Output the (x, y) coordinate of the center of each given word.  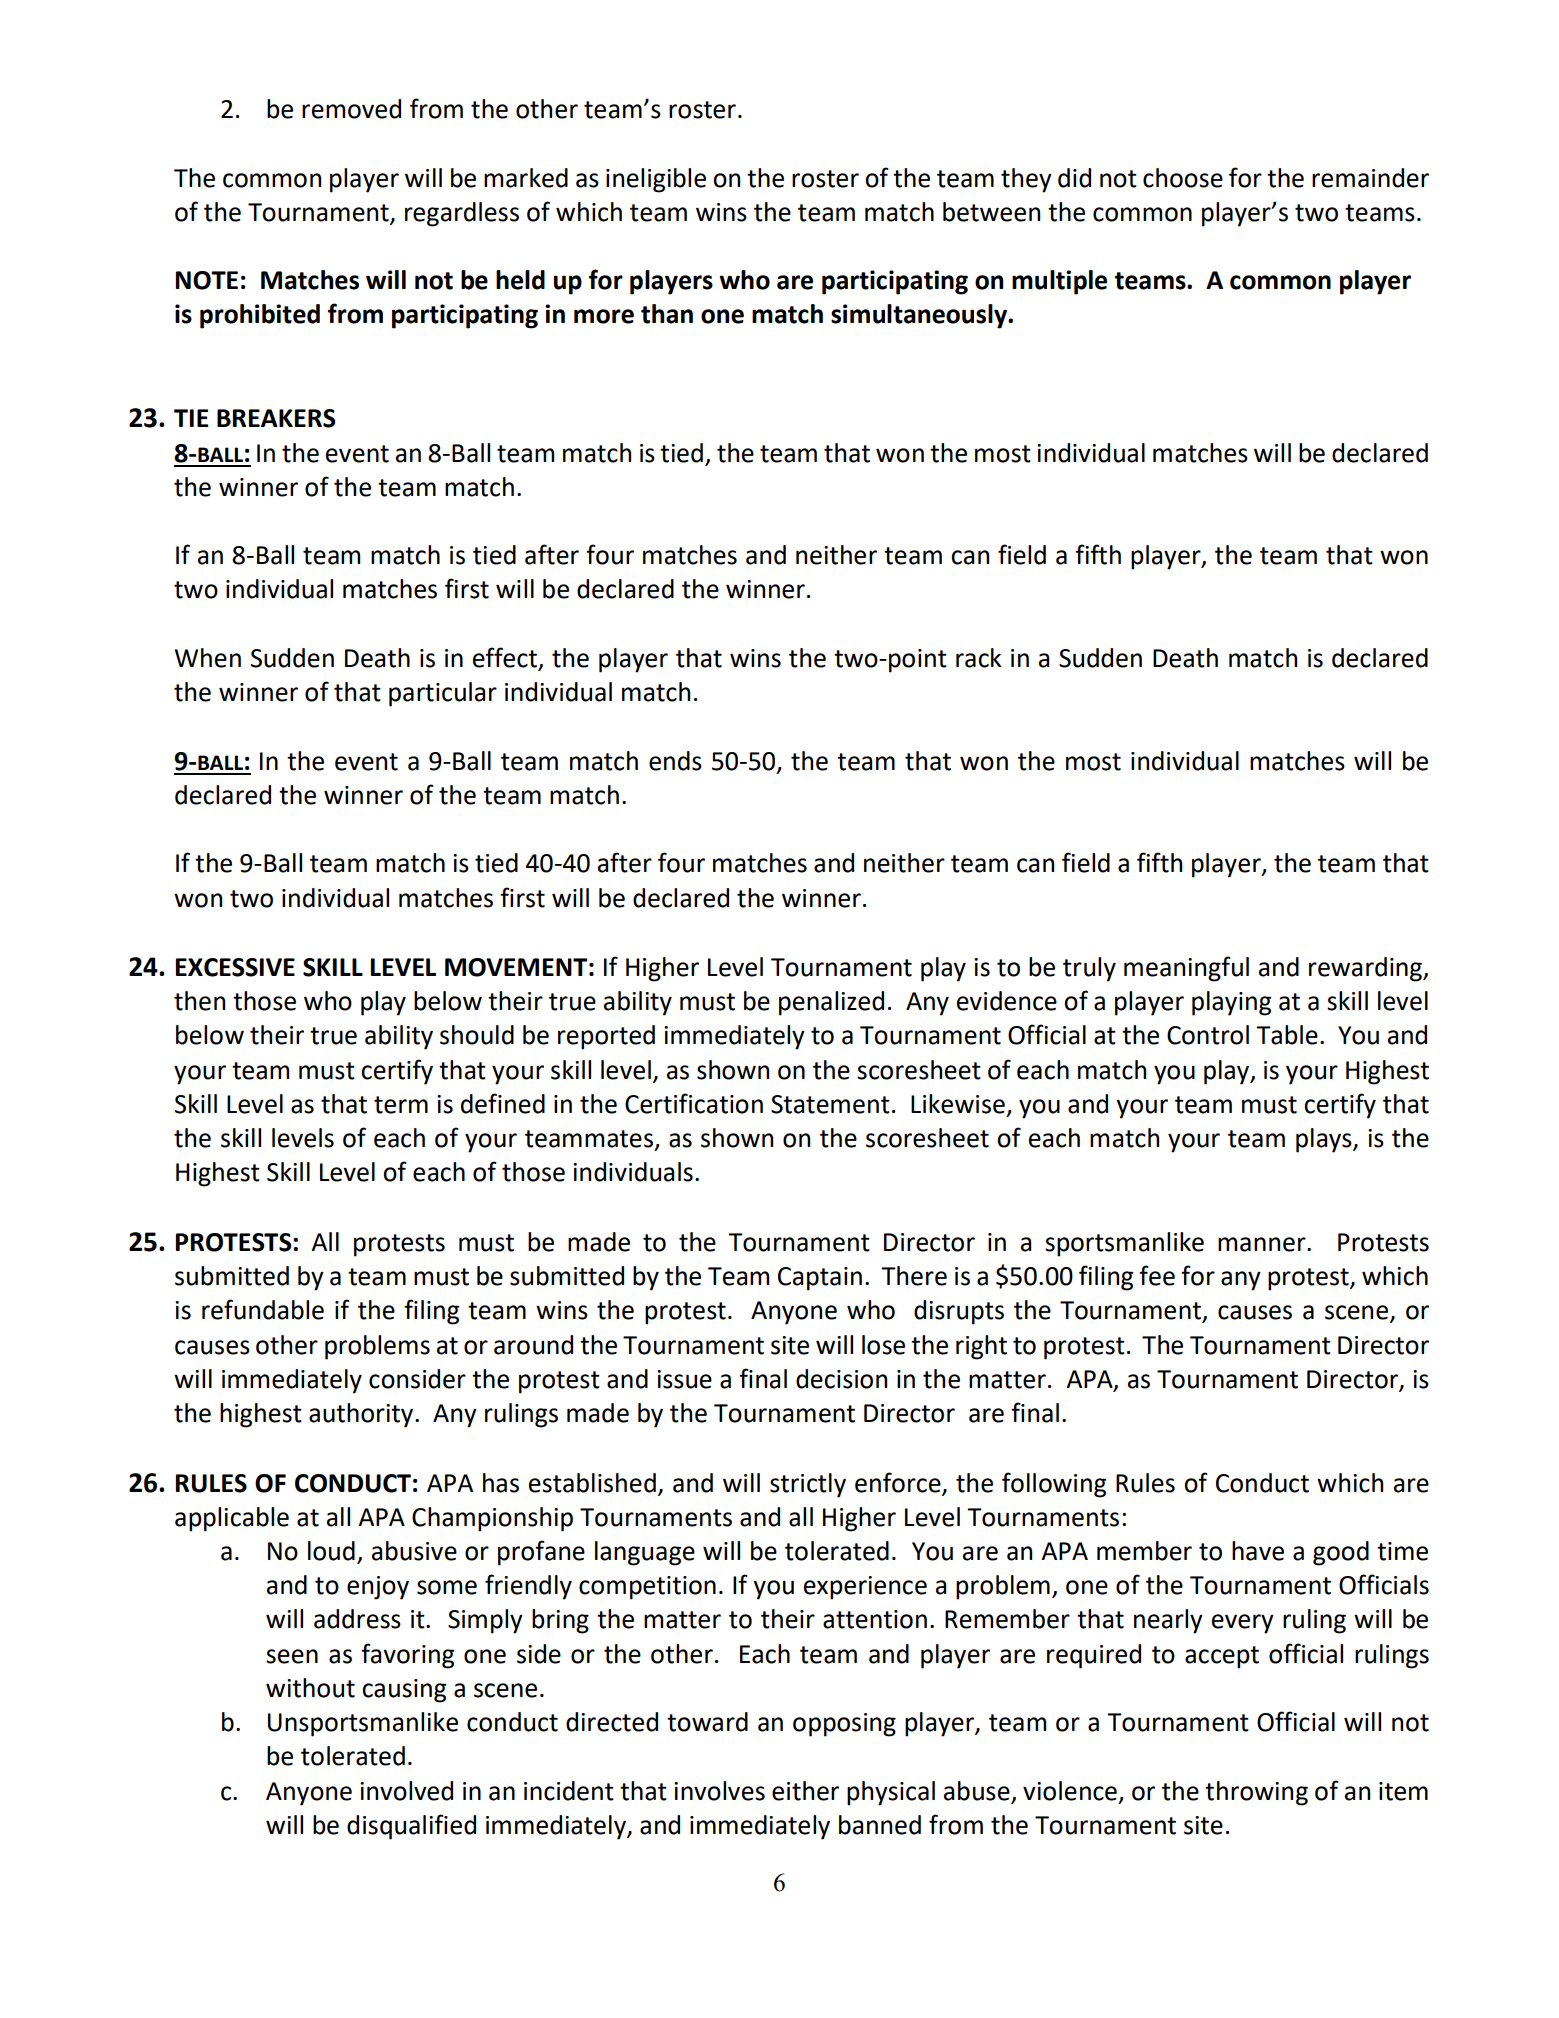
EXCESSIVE (235, 967)
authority (361, 1415)
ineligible (656, 180)
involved (406, 1791)
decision (841, 1379)
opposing (844, 1725)
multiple (1059, 282)
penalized (831, 1003)
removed (351, 109)
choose (1183, 178)
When (208, 658)
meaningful (1186, 969)
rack (979, 658)
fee (1157, 1275)
